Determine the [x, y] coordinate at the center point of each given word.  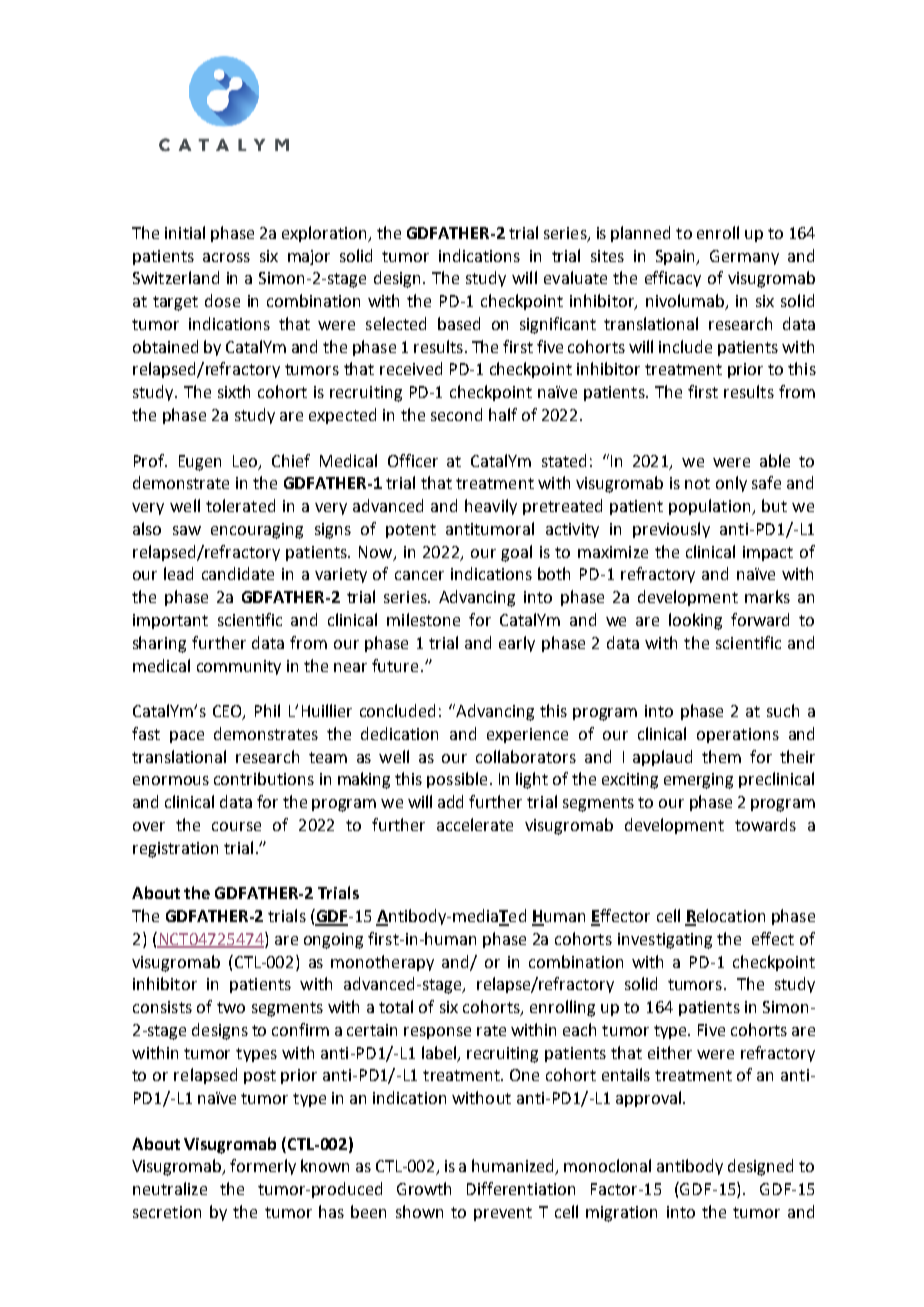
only [731, 484]
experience [527, 735]
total [396, 1006]
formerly [263, 1167]
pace [187, 737]
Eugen [200, 463]
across [226, 257]
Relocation [725, 917]
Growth [424, 1188]
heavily [491, 507]
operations [738, 735]
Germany [744, 257]
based [459, 323]
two [231, 1007]
